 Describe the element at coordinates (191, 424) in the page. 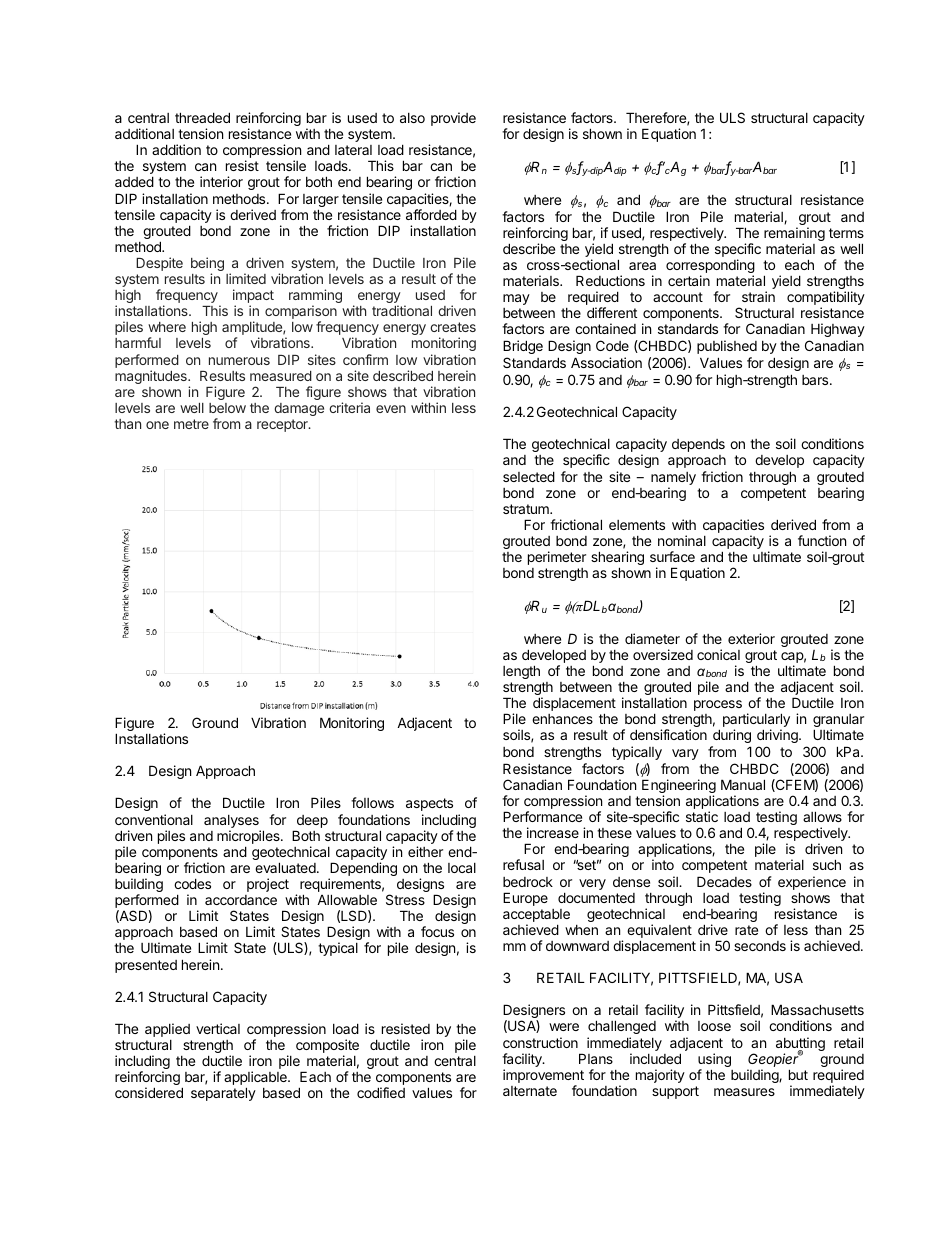

I see `metre` at that location.
